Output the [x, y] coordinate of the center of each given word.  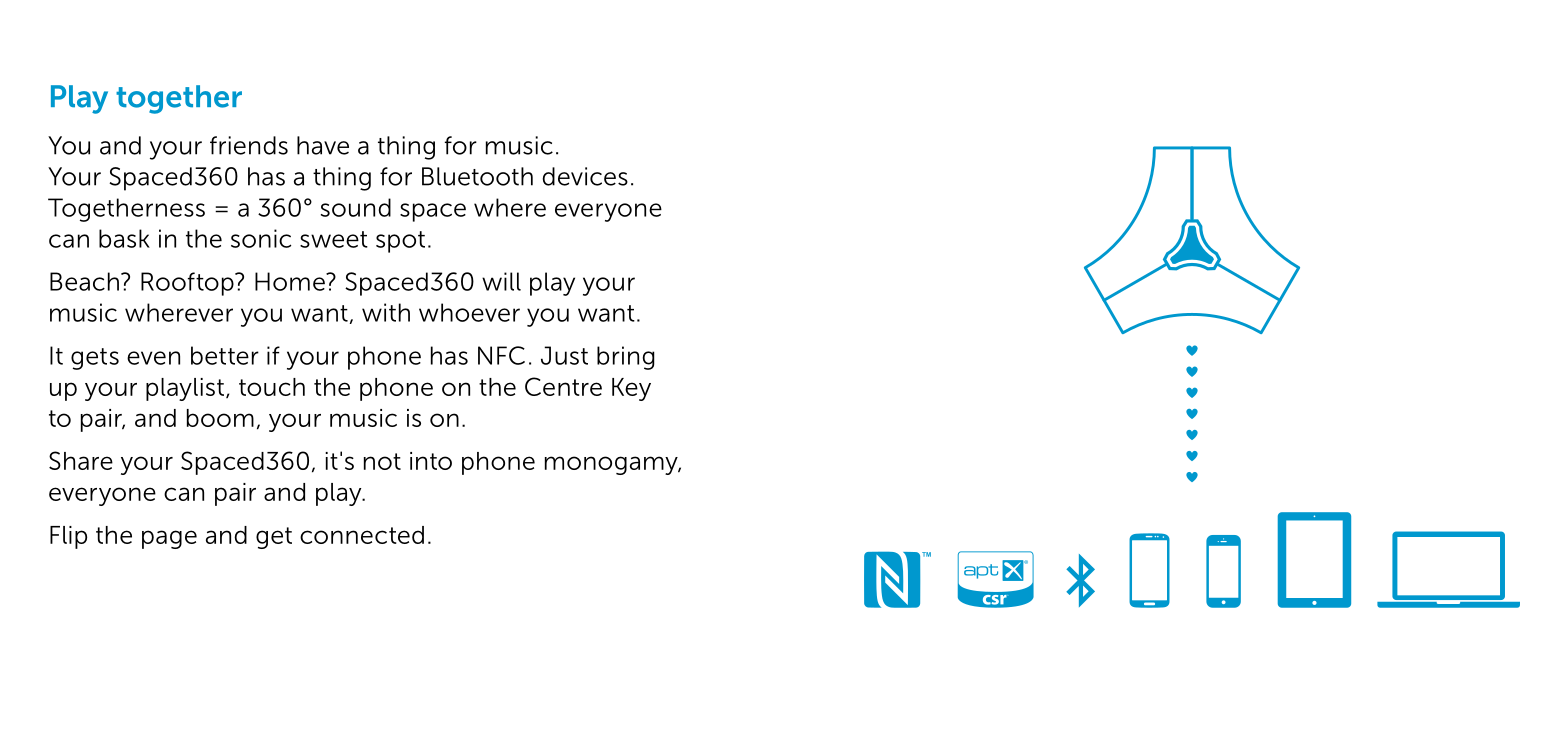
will [501, 281]
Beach [84, 281]
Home [291, 281]
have [323, 145]
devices [585, 176]
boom [220, 418]
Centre [563, 386]
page [169, 539]
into [431, 461]
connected [362, 535]
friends [249, 145]
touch [272, 387]
